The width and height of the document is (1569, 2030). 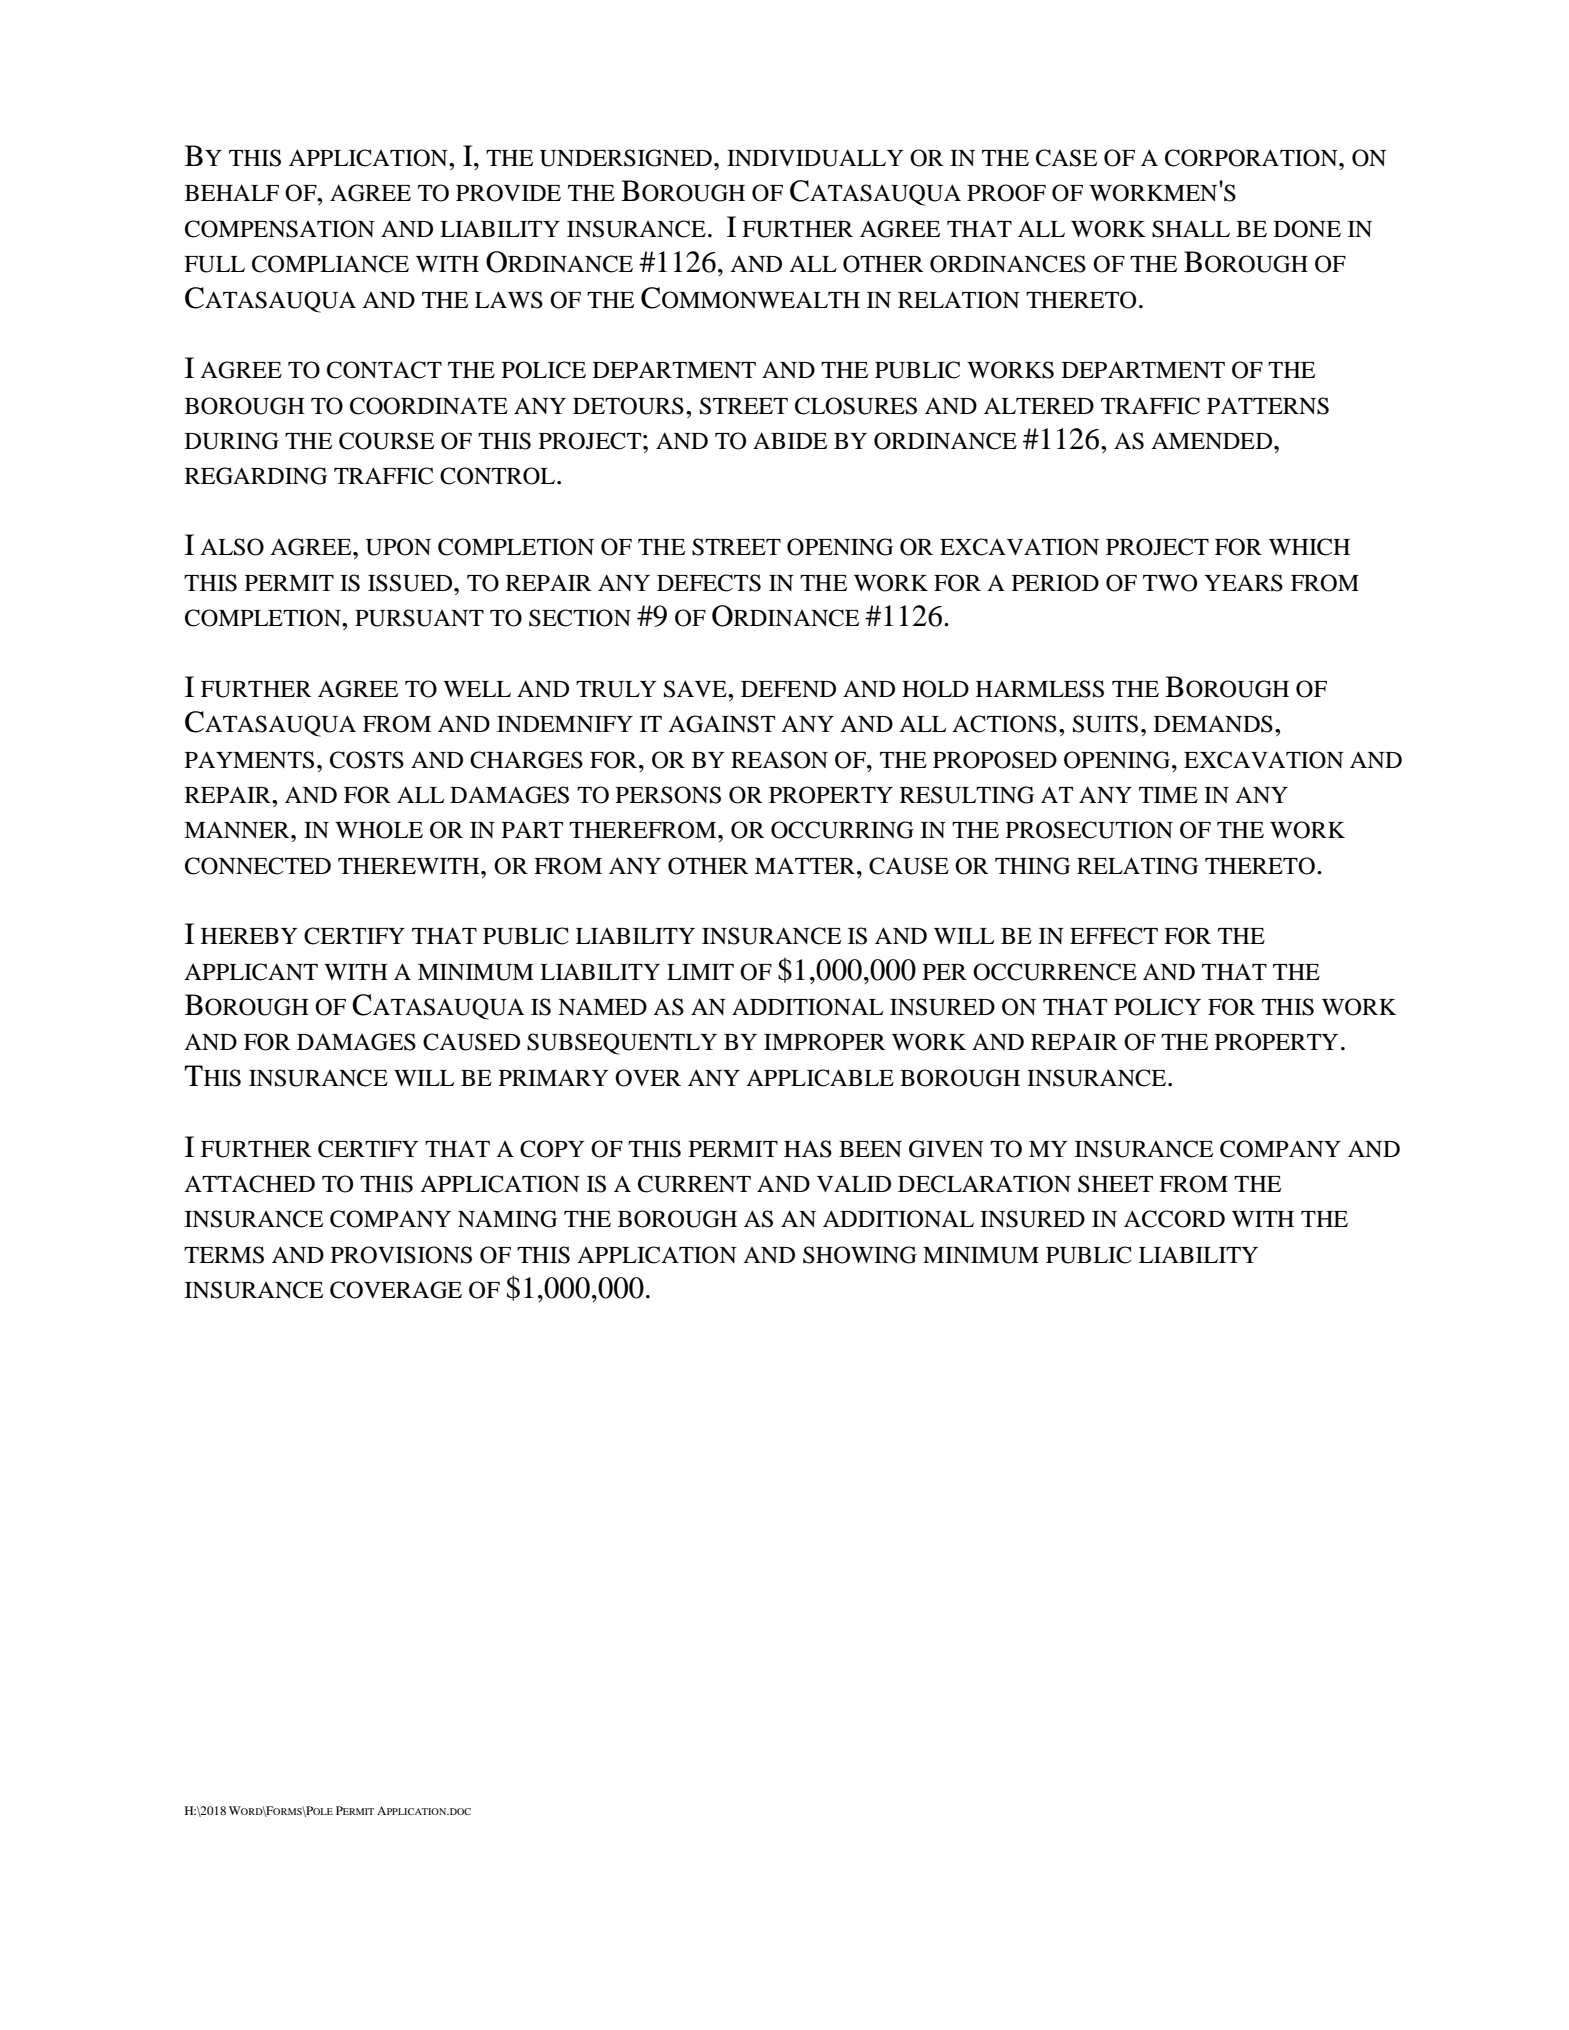 I want to click on TWO, so click(x=1170, y=583).
